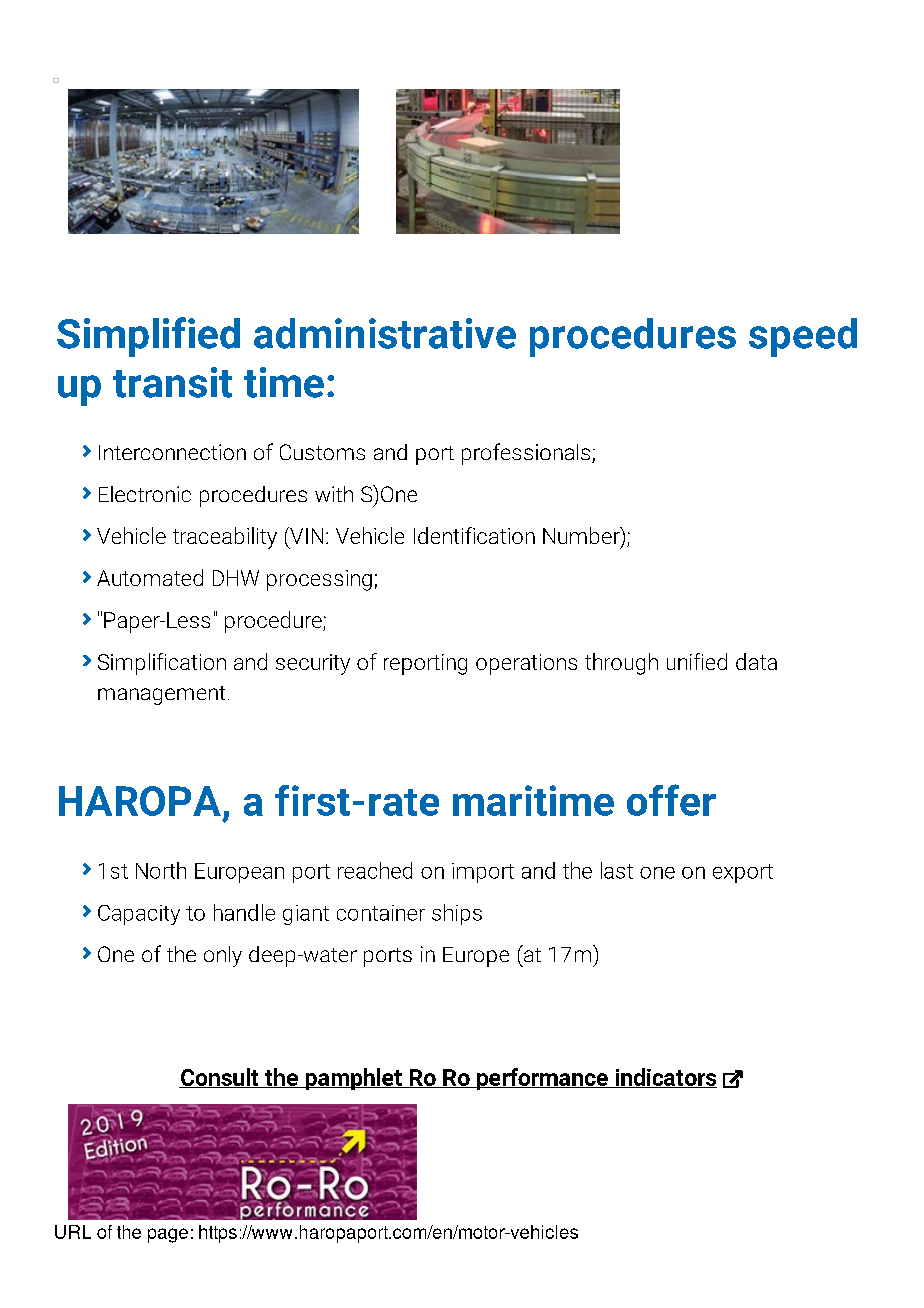 This screenshot has width=924, height=1308. What do you see at coordinates (803, 337) in the screenshot?
I see `speed` at bounding box center [803, 337].
